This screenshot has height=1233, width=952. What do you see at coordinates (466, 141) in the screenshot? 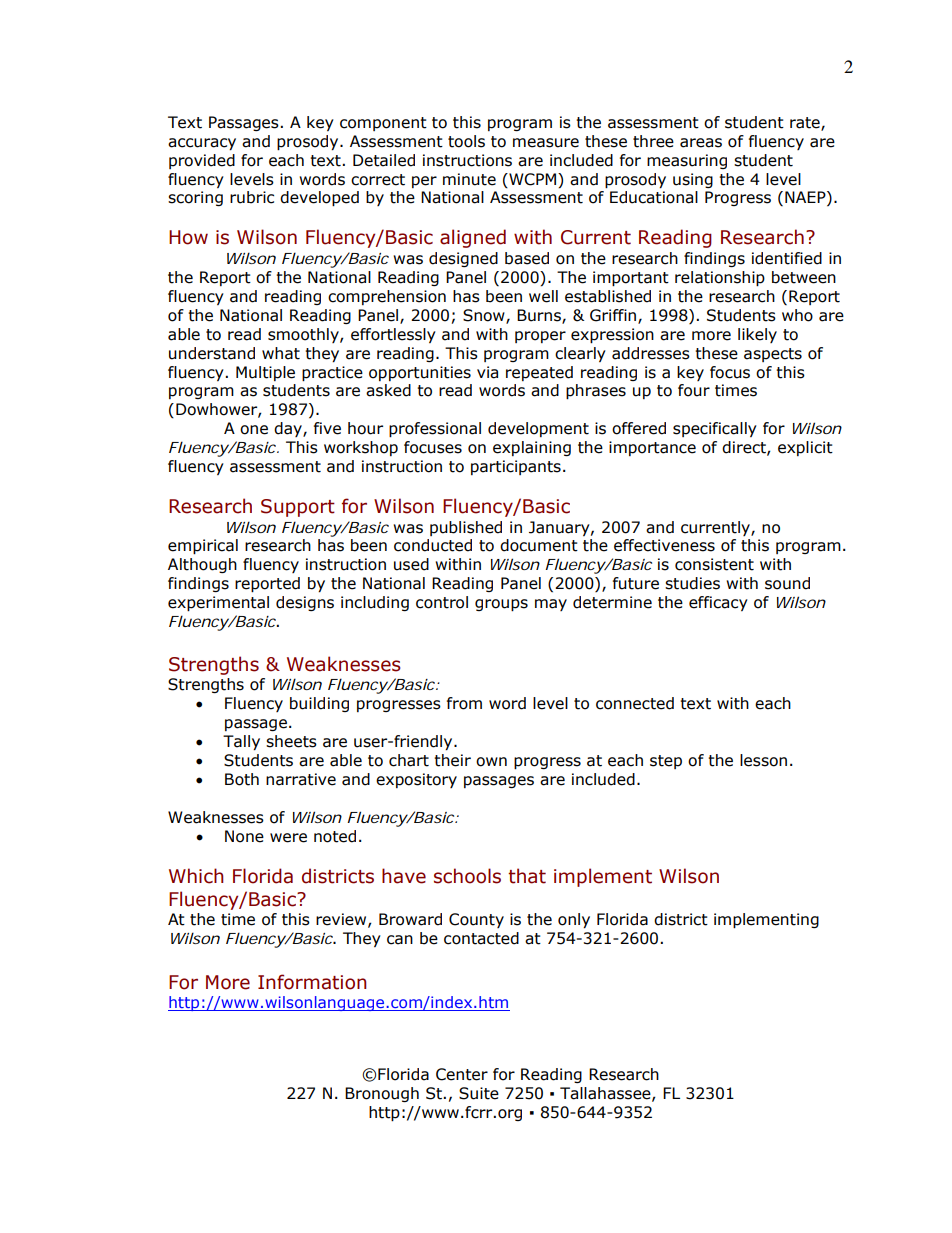
I see `tools` at bounding box center [466, 141].
